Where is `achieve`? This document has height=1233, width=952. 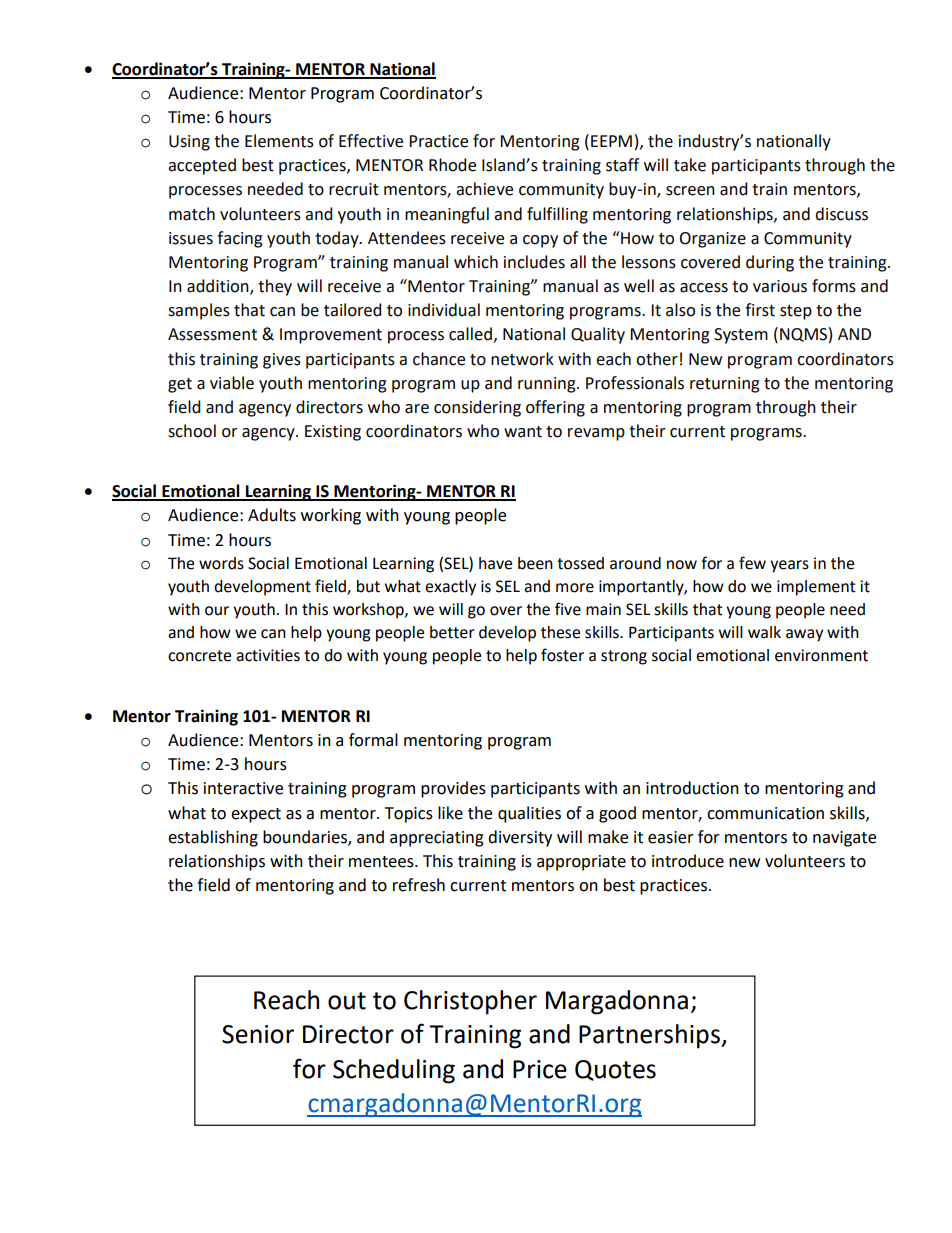
achieve is located at coordinates (484, 189).
